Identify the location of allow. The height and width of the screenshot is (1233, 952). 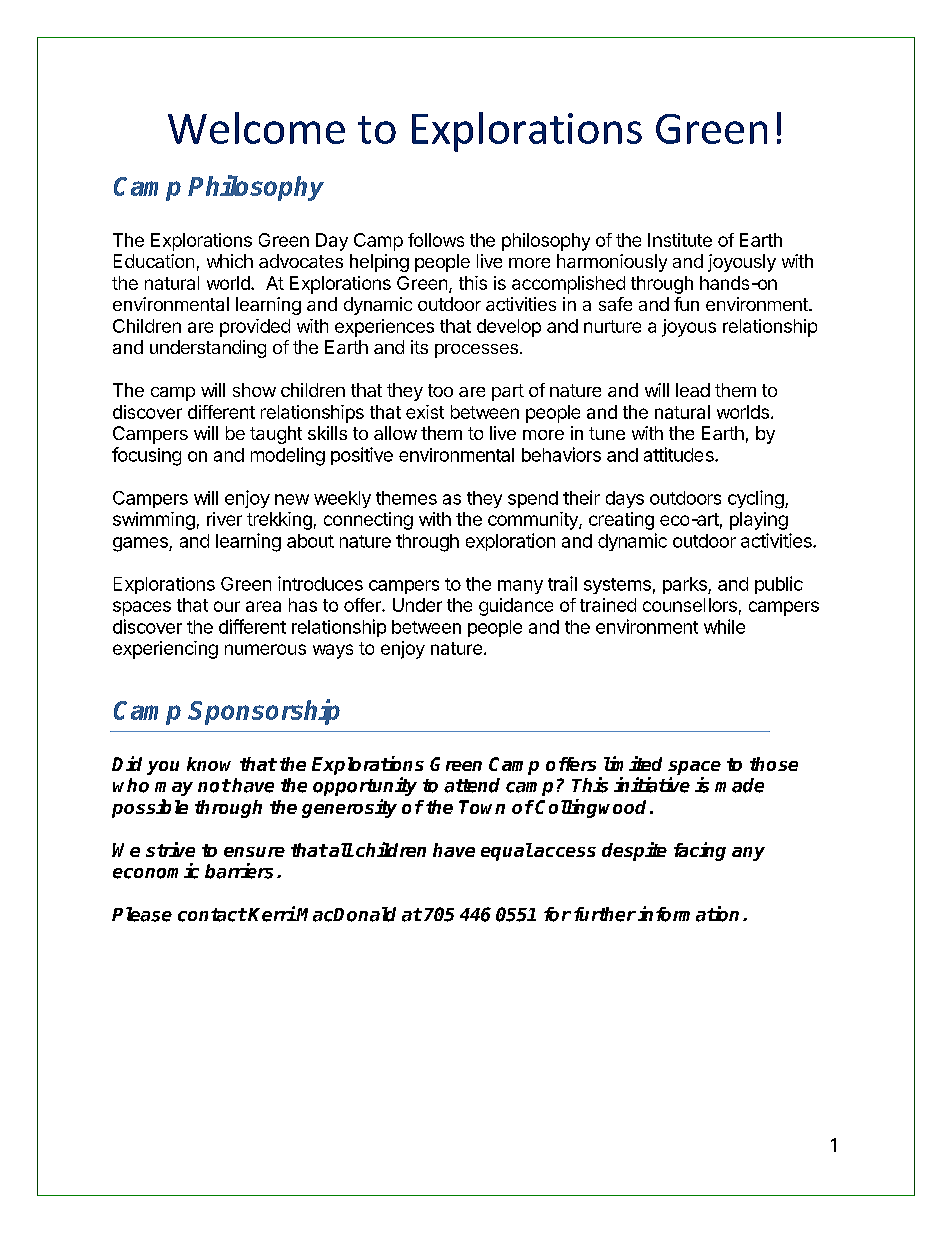
(395, 433).
